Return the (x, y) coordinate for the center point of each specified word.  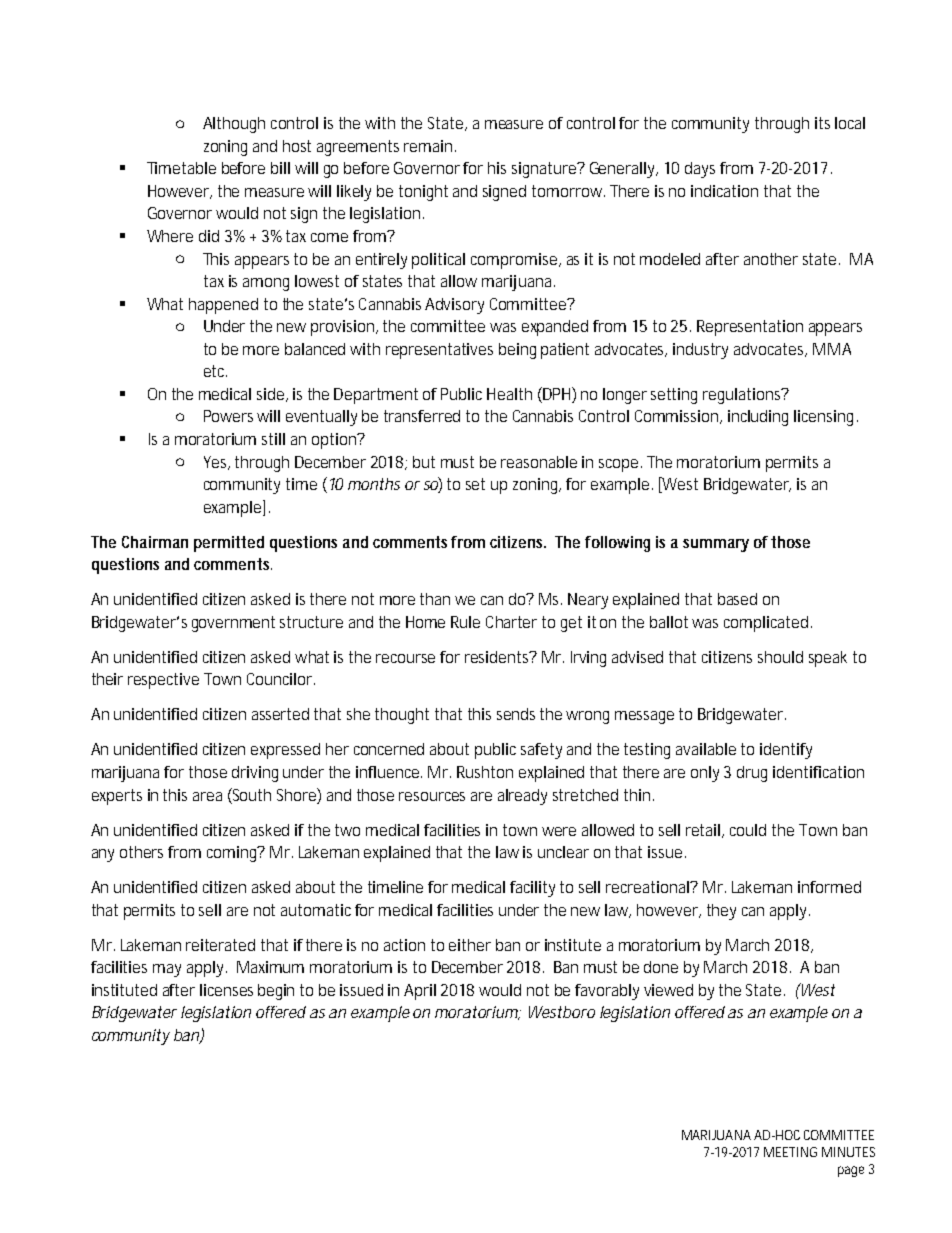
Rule (465, 622)
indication (724, 191)
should (780, 657)
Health (509, 394)
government (233, 624)
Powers (228, 416)
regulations (743, 396)
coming (233, 854)
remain (428, 146)
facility (532, 889)
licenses (226, 990)
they (721, 912)
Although (234, 125)
